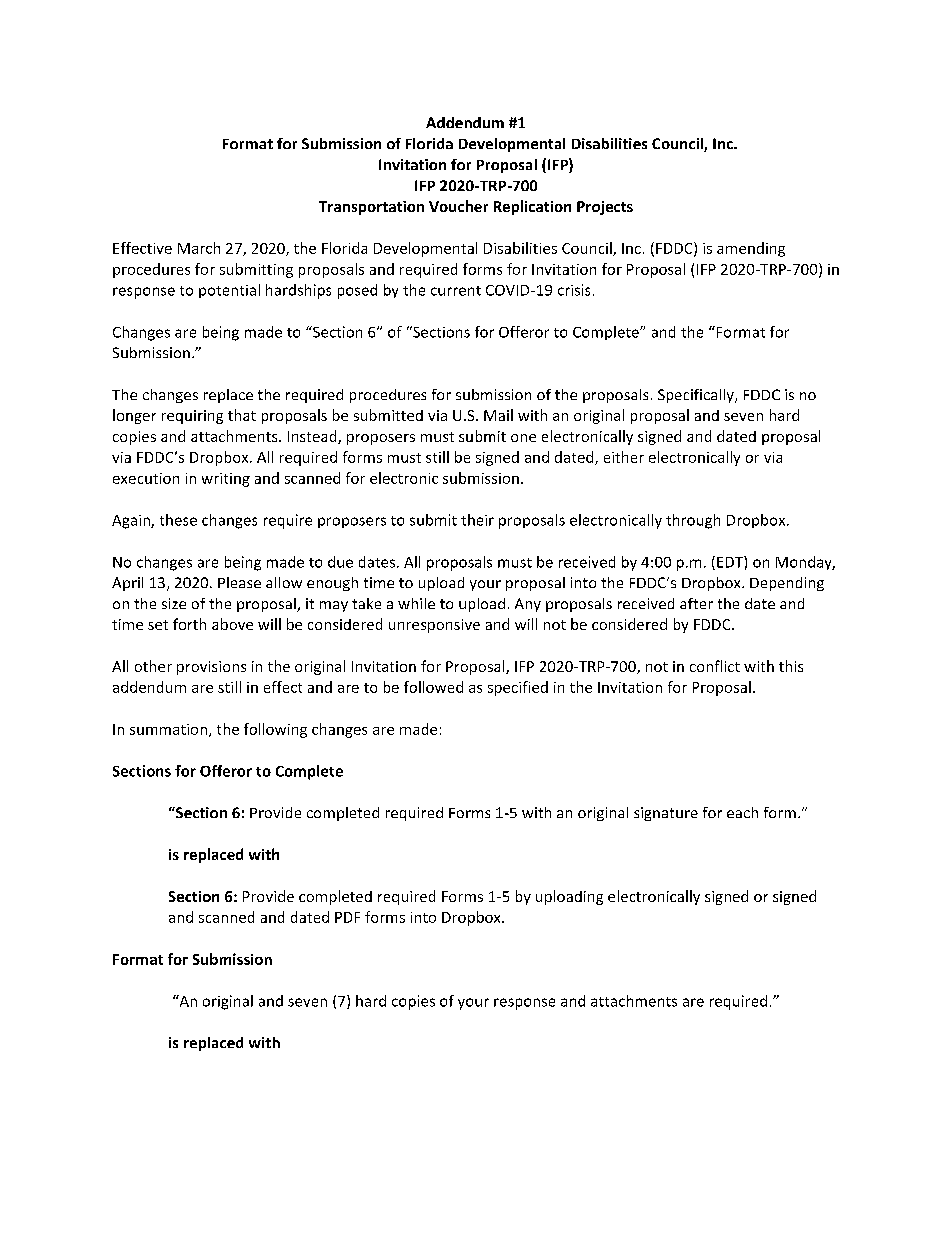 The height and width of the image is (1233, 952). Describe the element at coordinates (199, 248) in the image. I see `March` at that location.
